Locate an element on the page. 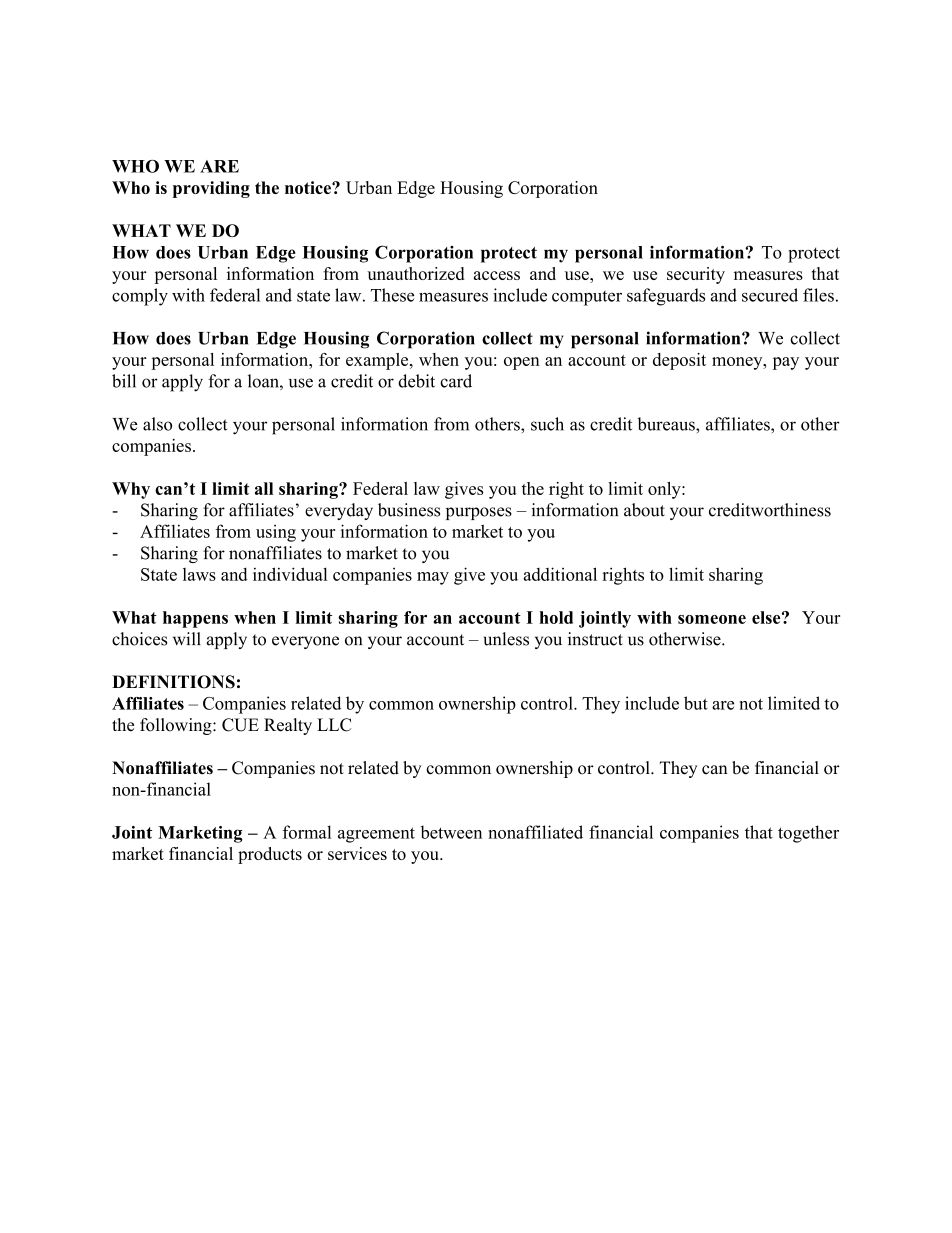  about is located at coordinates (644, 510).
